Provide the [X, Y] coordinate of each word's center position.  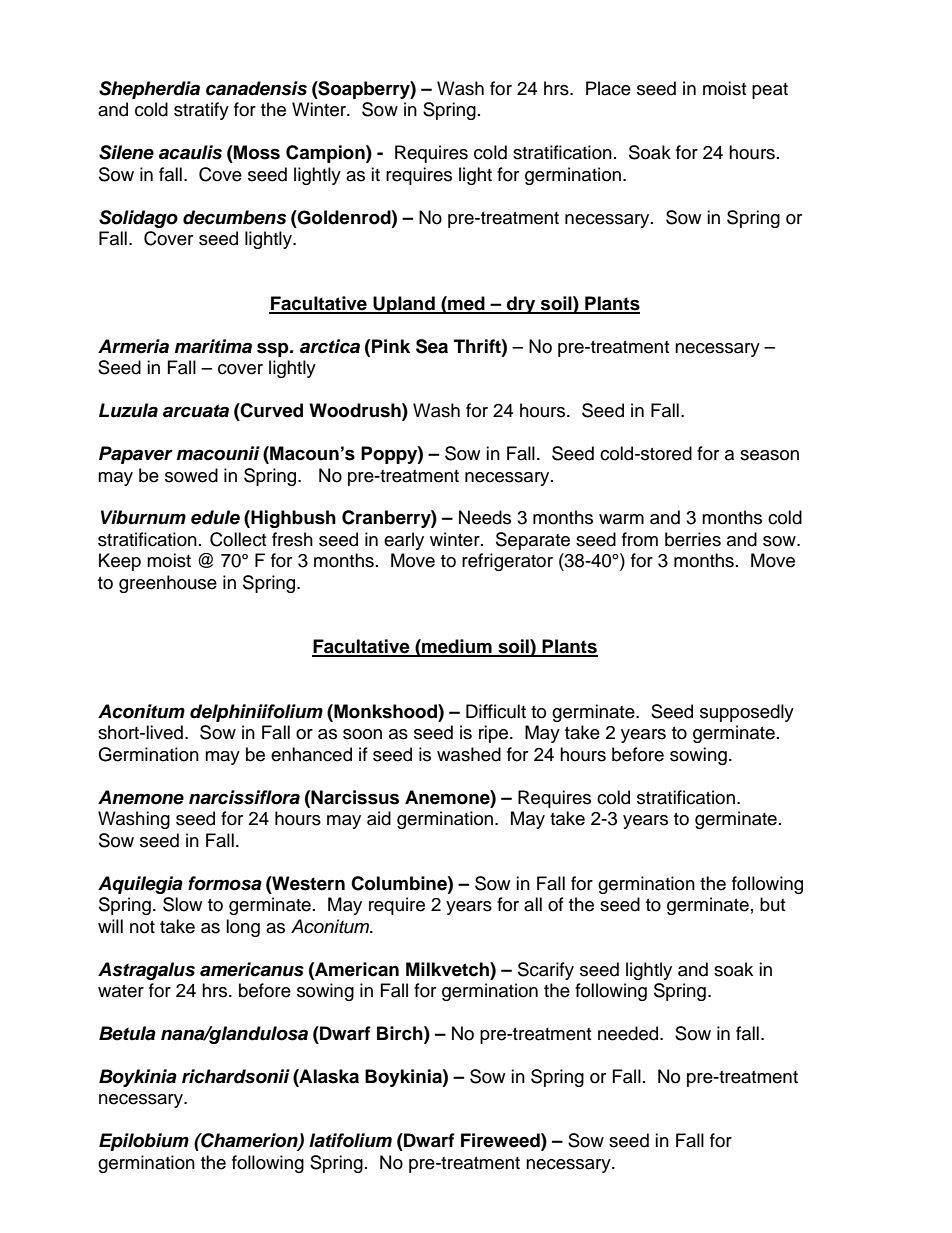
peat [770, 91]
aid [379, 818]
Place [608, 88]
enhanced [311, 754]
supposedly [747, 713]
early [404, 541]
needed [629, 1033]
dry [521, 305]
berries [693, 539]
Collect [238, 539]
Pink [391, 346]
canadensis [256, 88]
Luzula [128, 410]
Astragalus [146, 971]
